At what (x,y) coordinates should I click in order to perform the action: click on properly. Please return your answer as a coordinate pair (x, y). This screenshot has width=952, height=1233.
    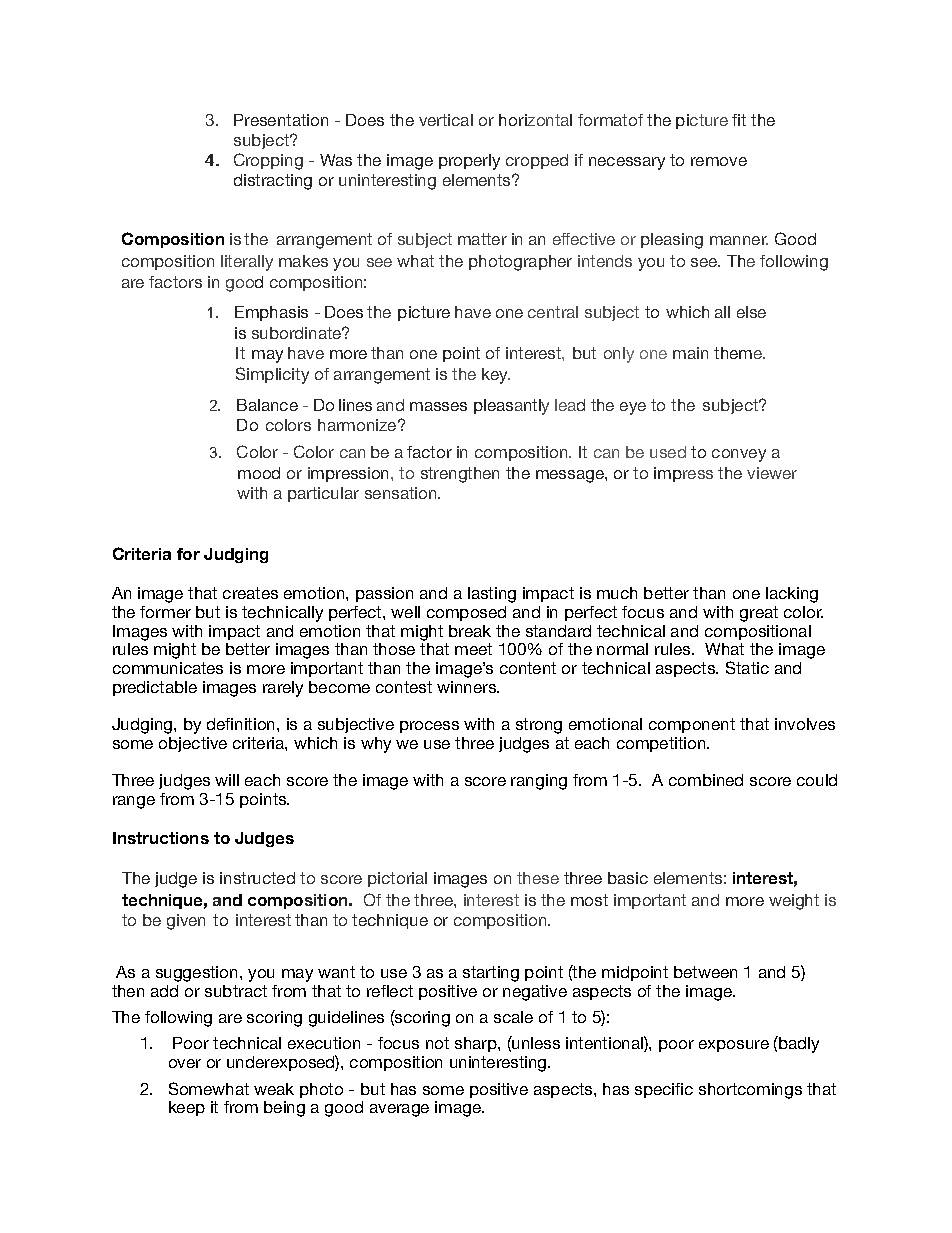
    Looking at the image, I should click on (469, 162).
